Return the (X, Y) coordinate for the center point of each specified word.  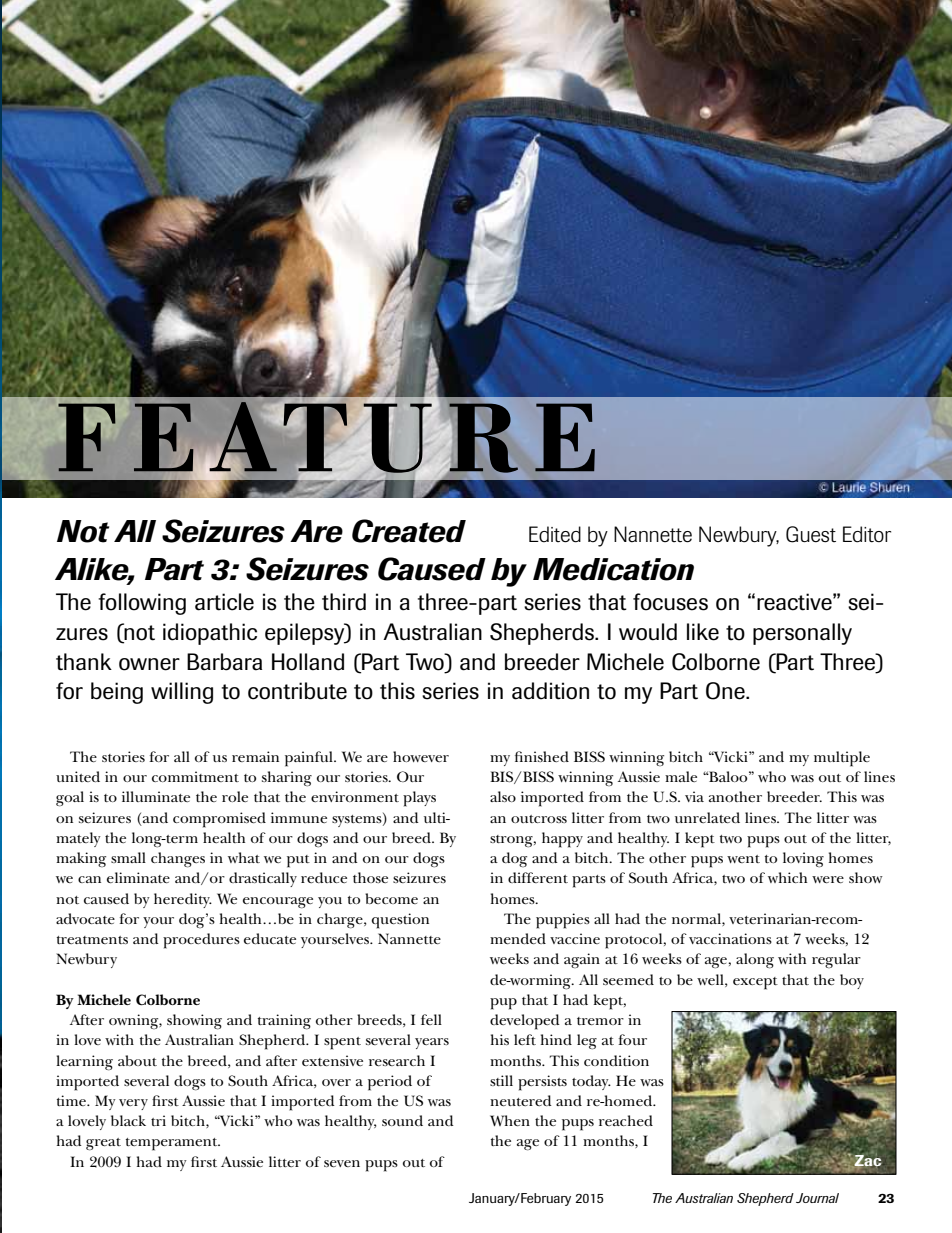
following (142, 604)
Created (409, 531)
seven (342, 1163)
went (743, 859)
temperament (173, 1144)
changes (178, 860)
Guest (811, 534)
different (538, 877)
